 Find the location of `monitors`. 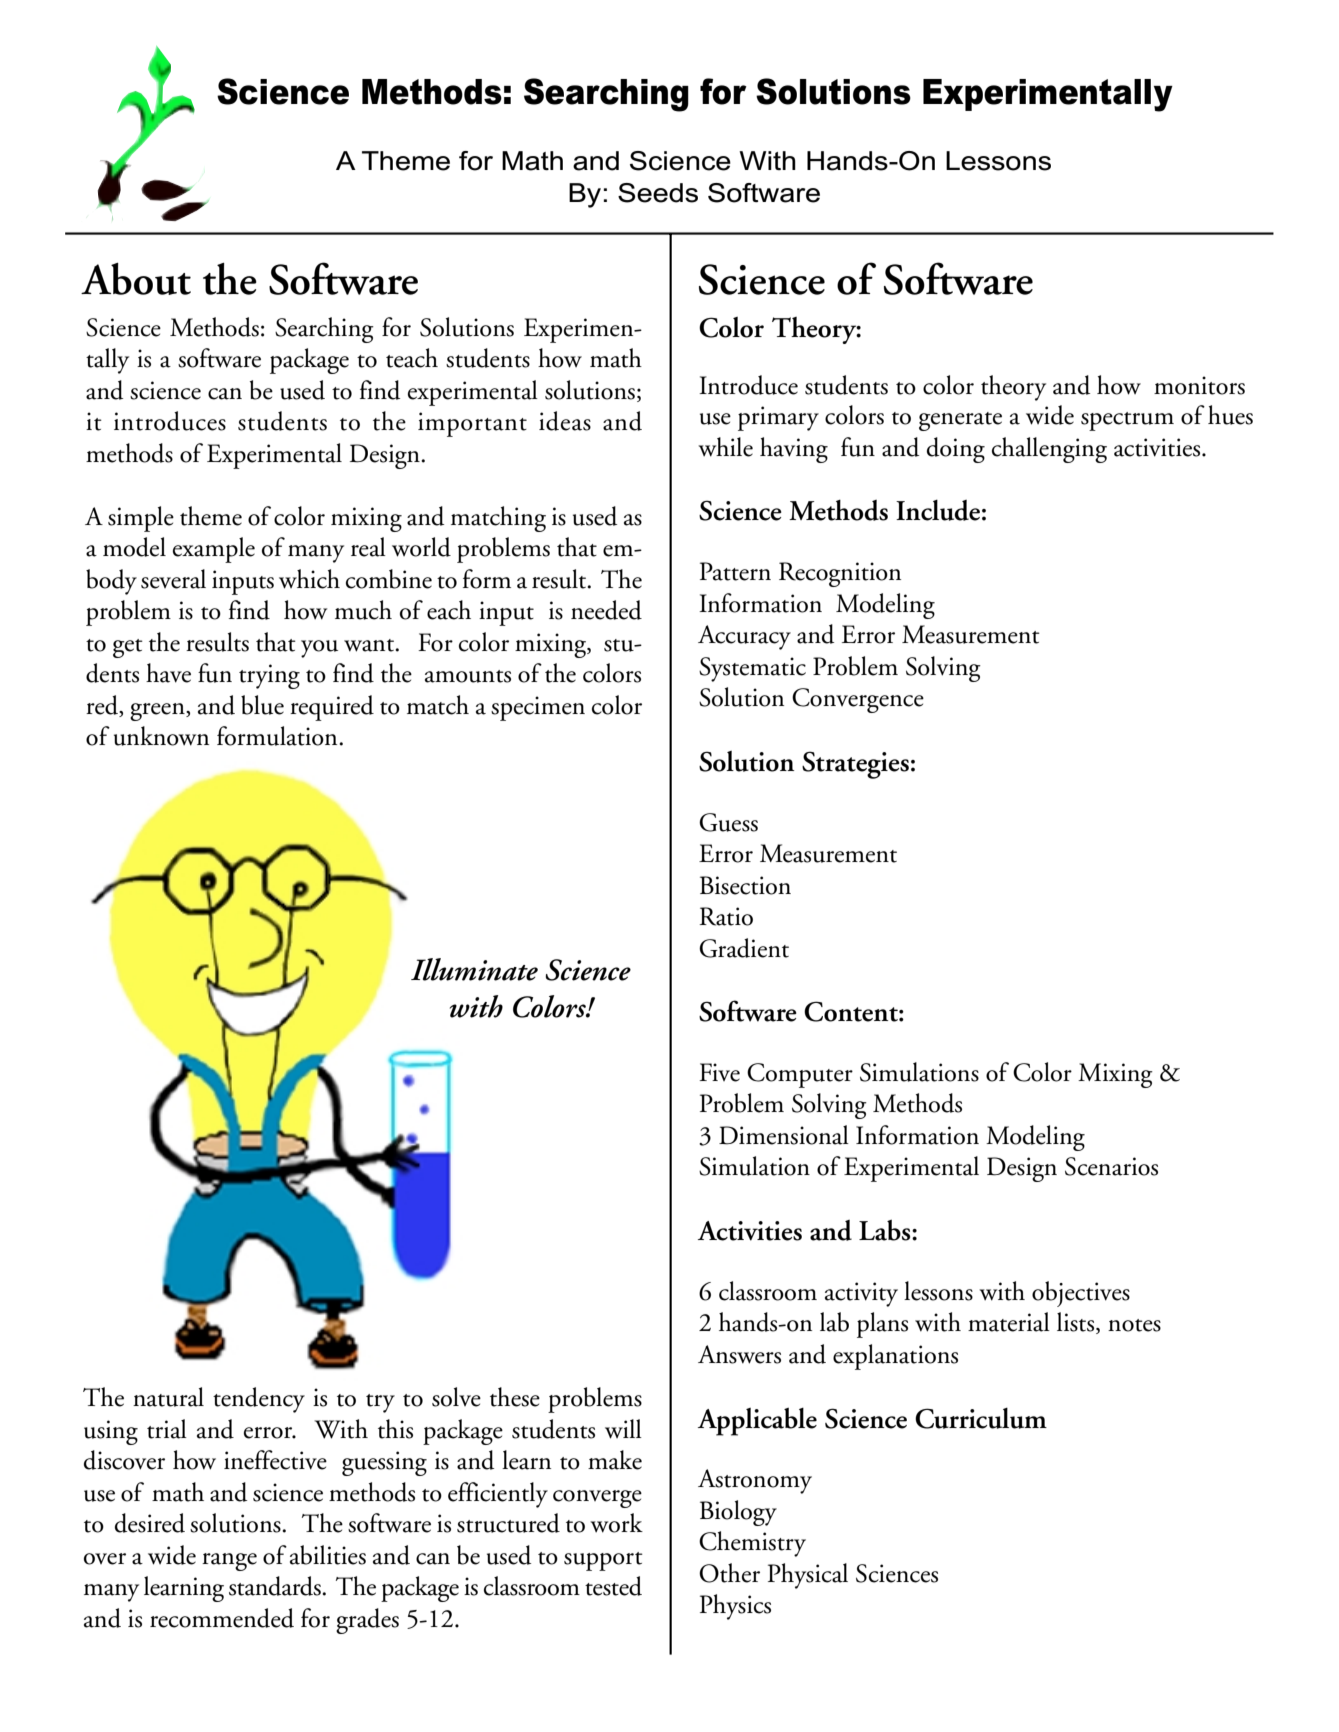

monitors is located at coordinates (1199, 385).
